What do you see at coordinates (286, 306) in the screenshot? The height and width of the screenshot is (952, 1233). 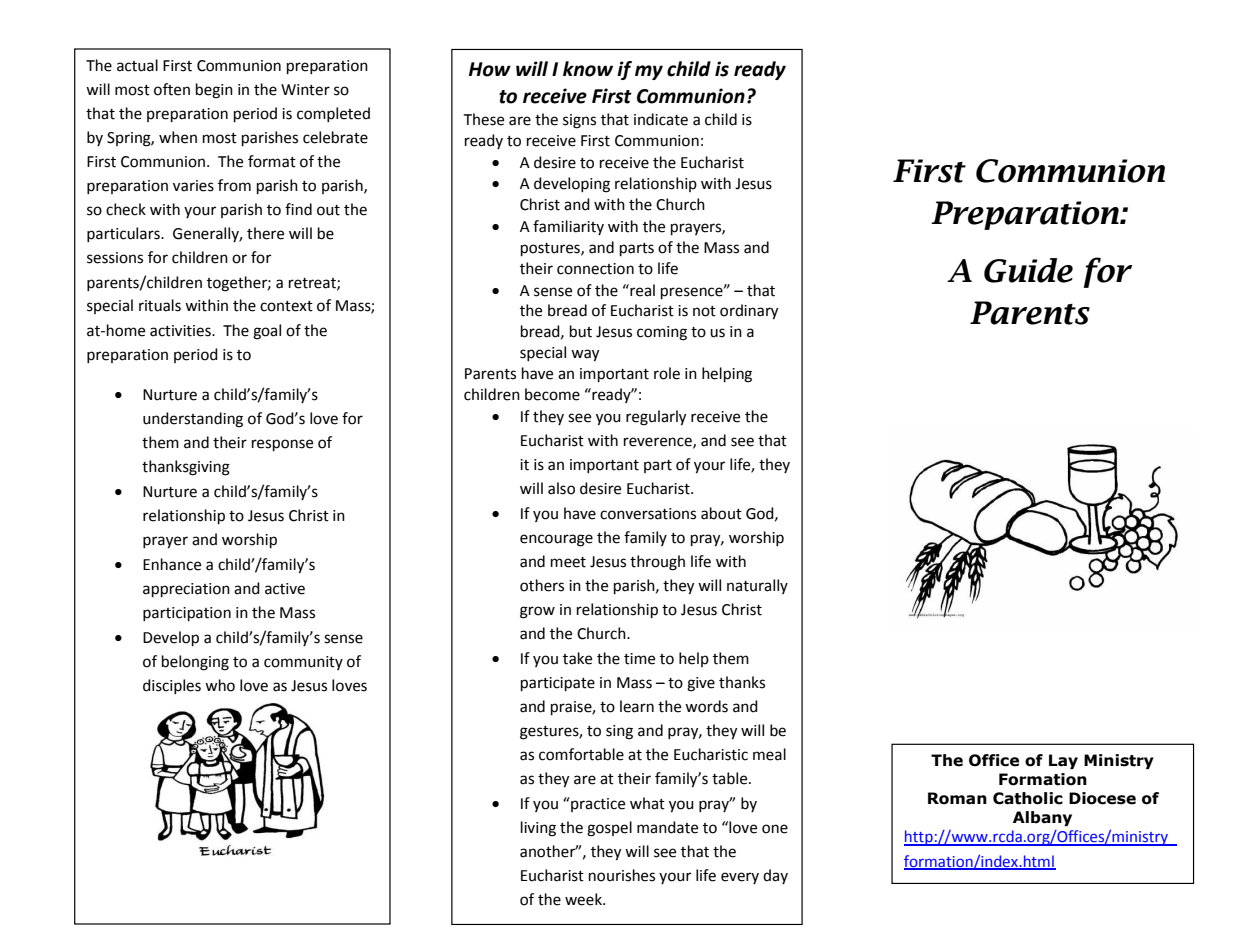 I see `context` at bounding box center [286, 306].
